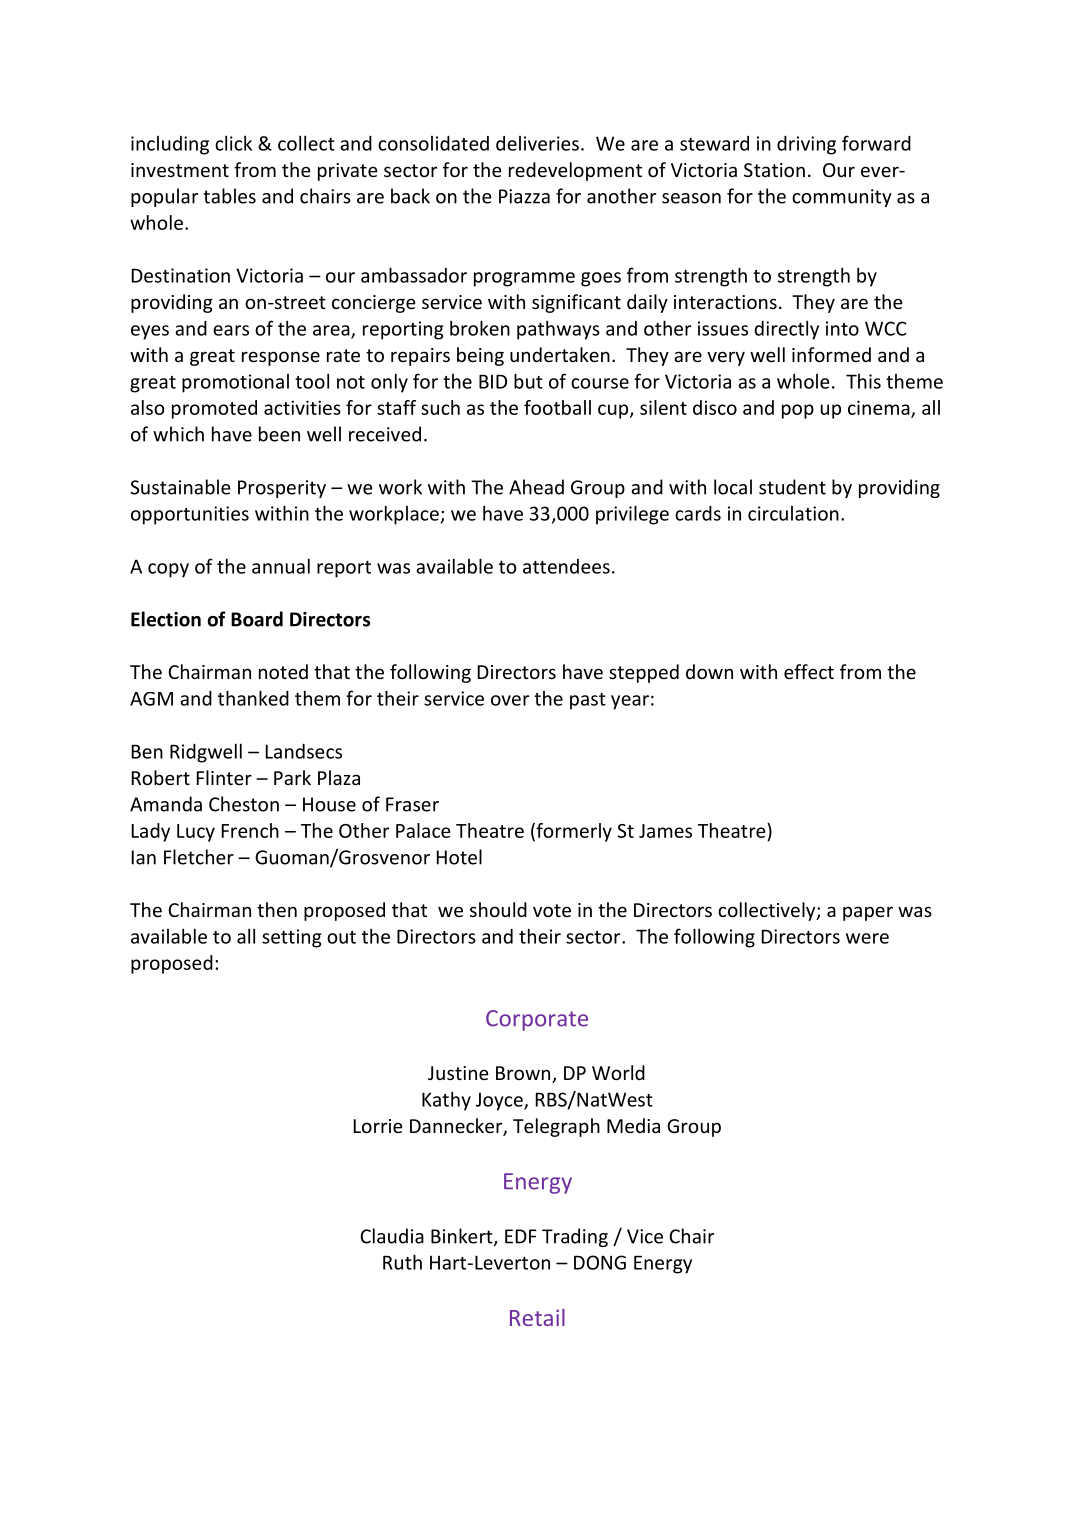  What do you see at coordinates (809, 671) in the screenshot?
I see `effect` at bounding box center [809, 671].
